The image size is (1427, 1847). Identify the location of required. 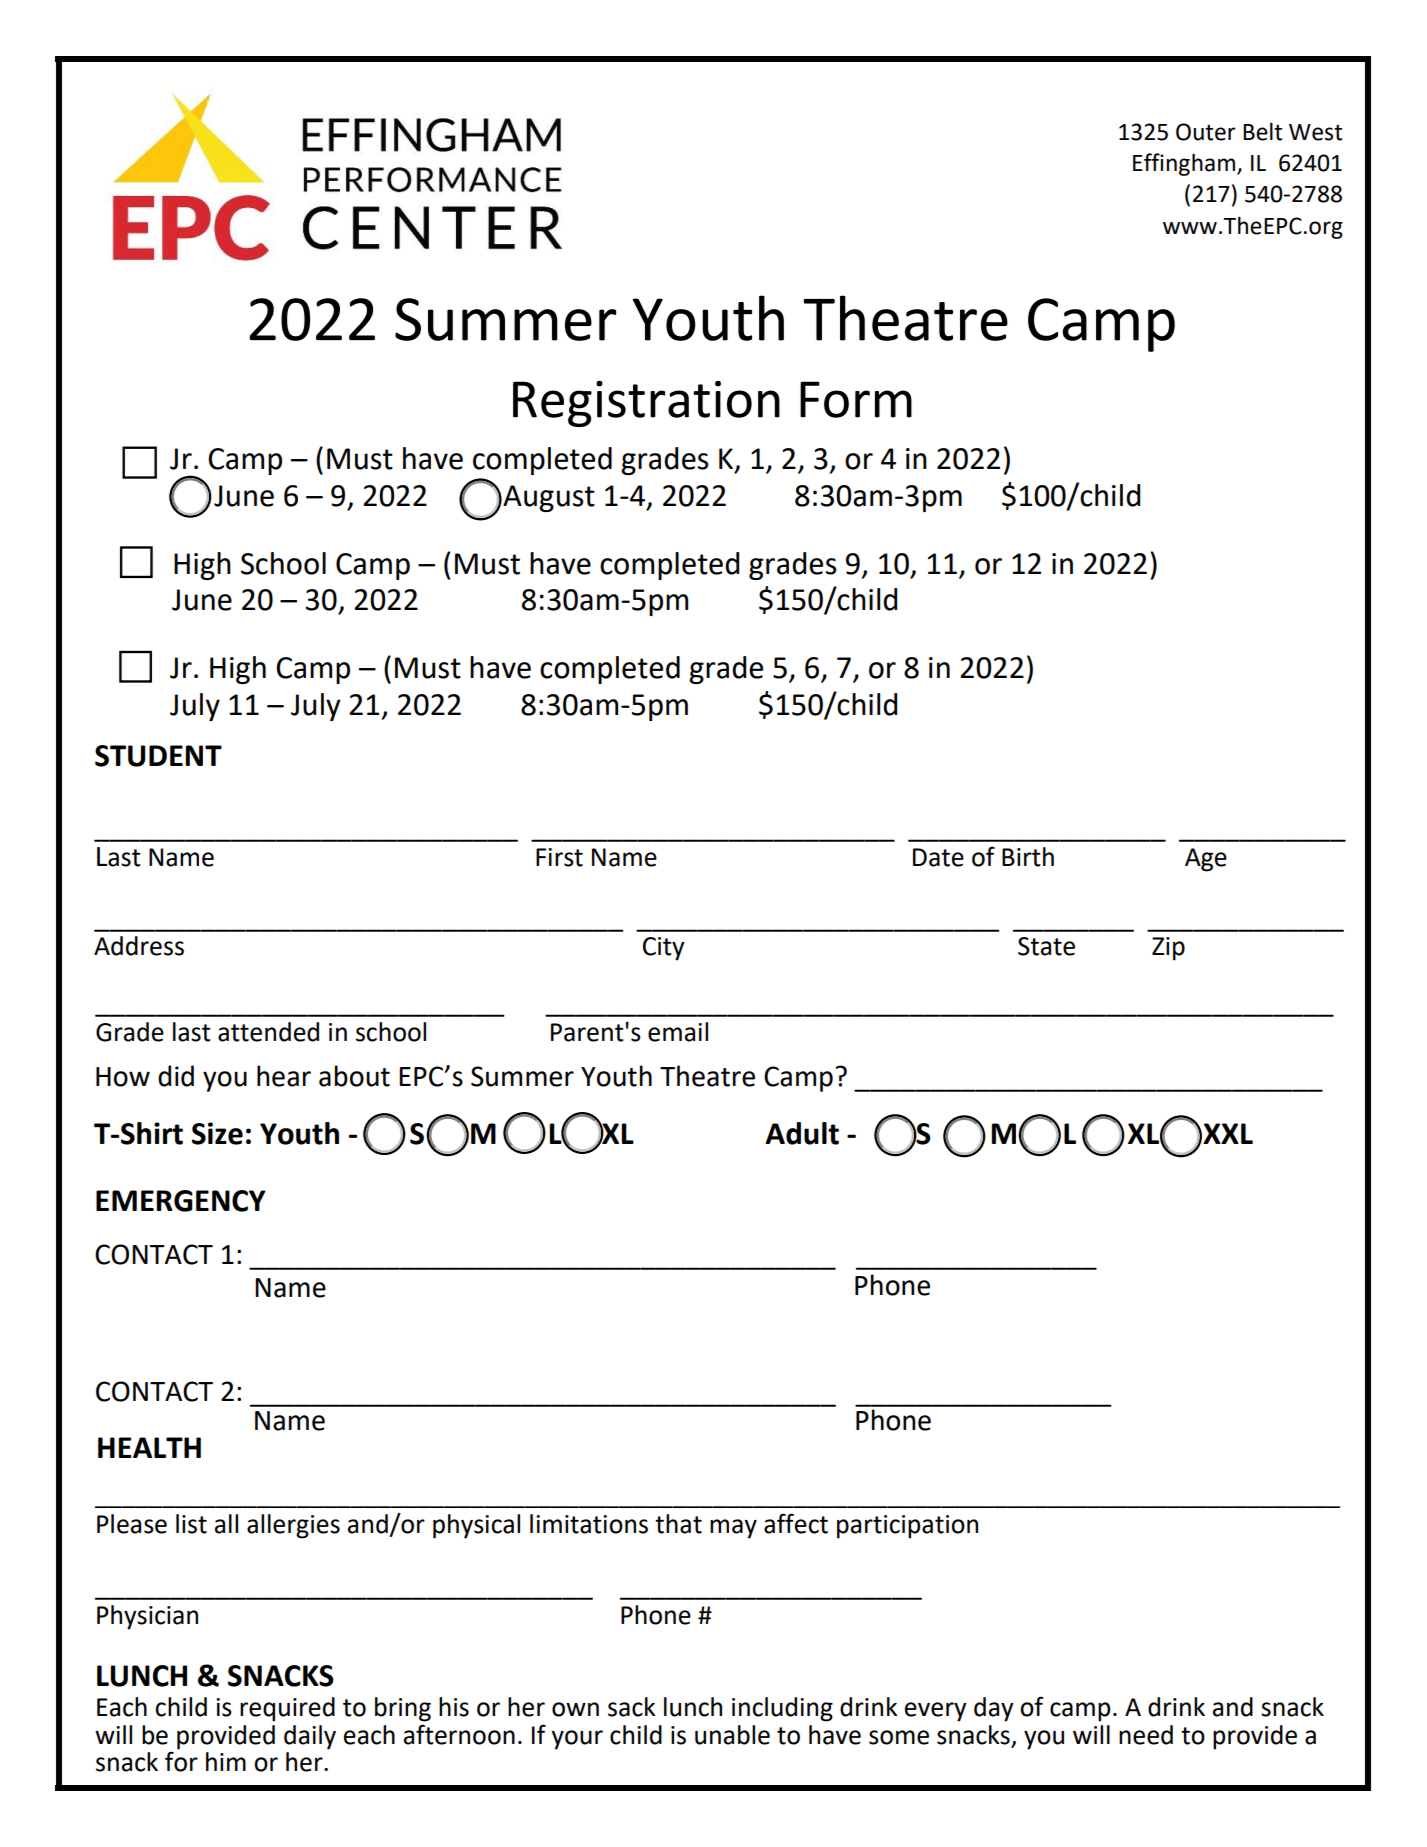
(287, 1709).
